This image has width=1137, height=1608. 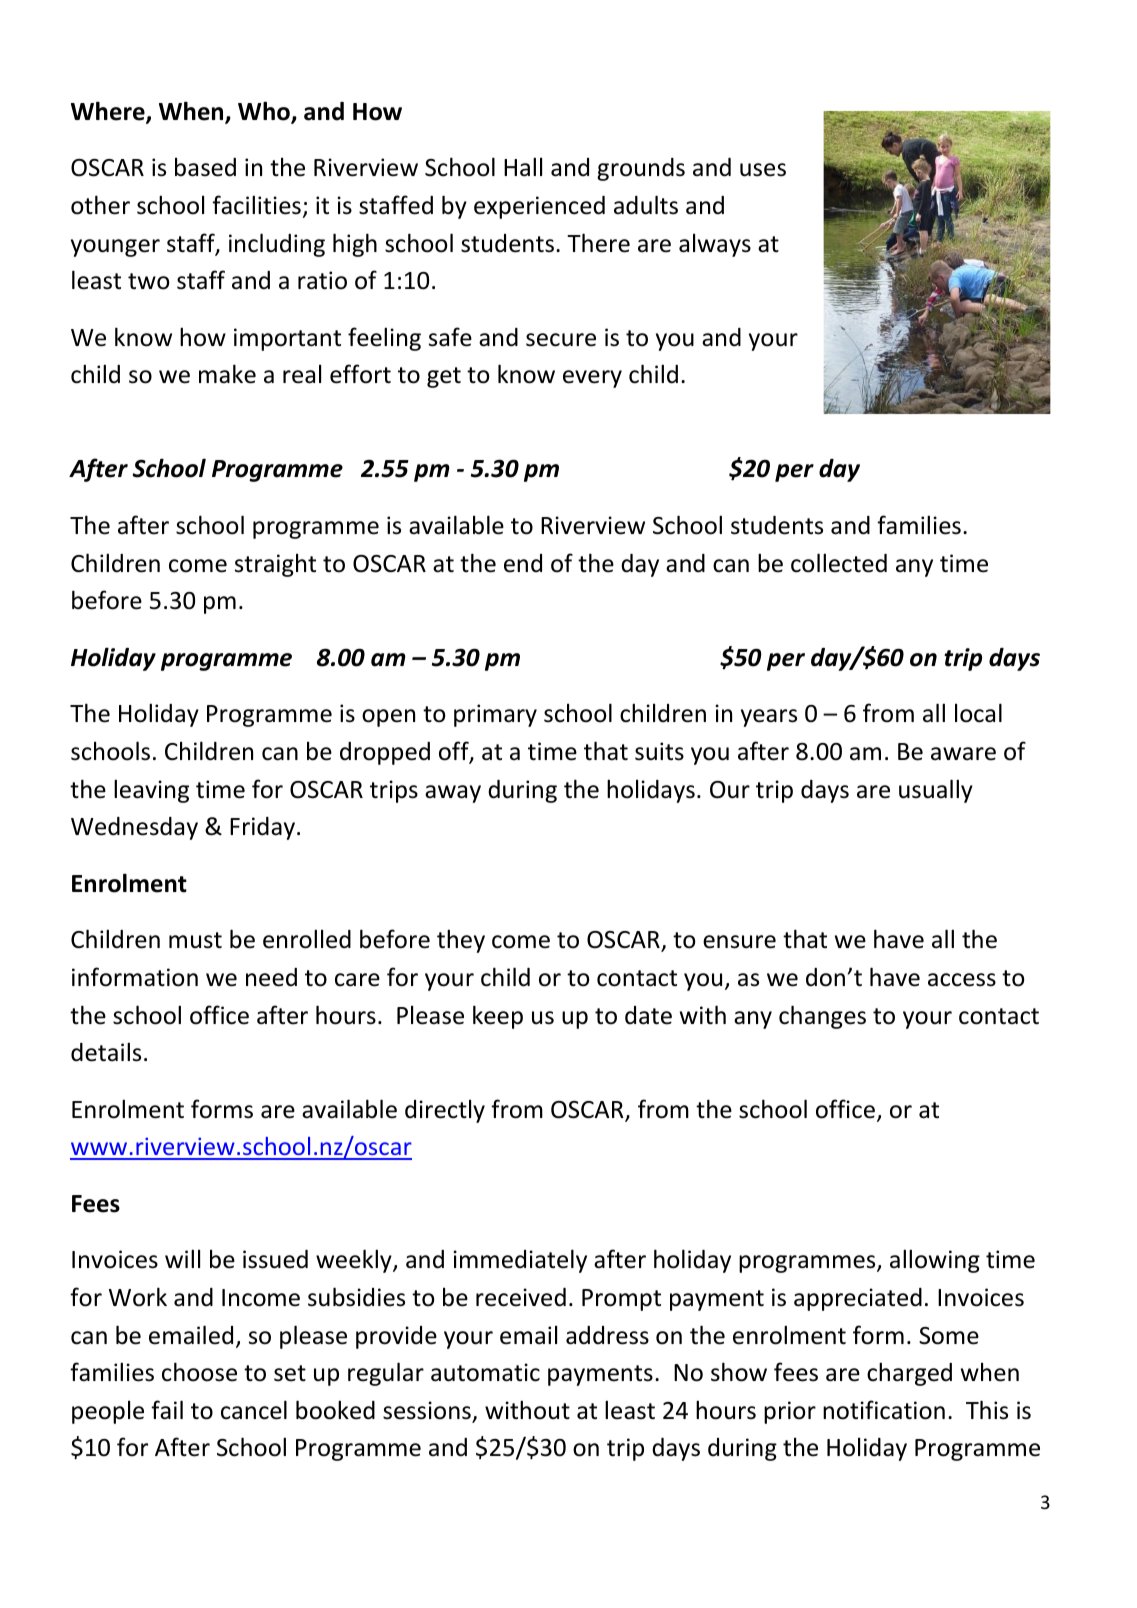 I want to click on usually, so click(x=936, y=791).
